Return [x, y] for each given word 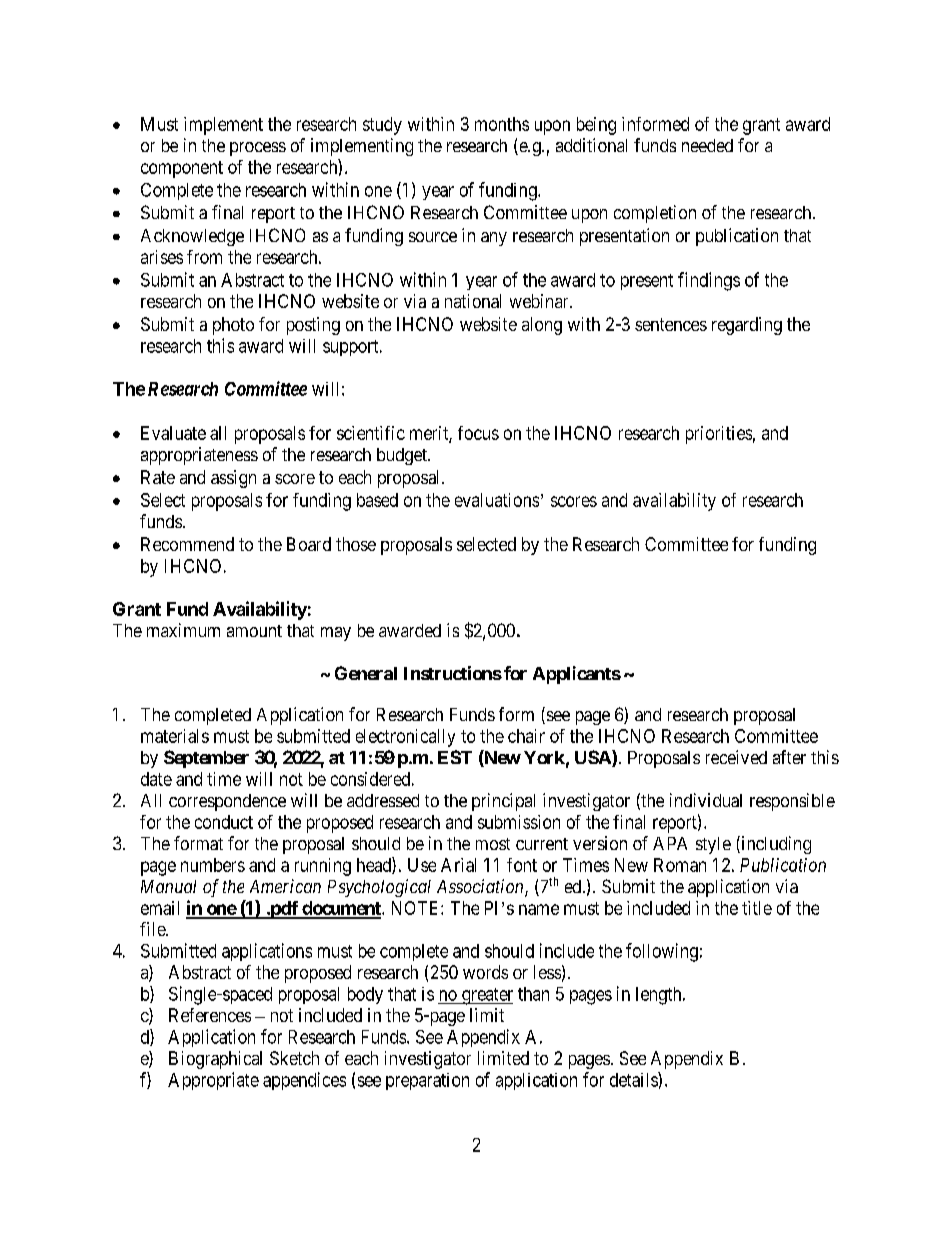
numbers [213, 865]
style [713, 845]
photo [233, 326]
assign [233, 479]
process [258, 149]
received [736, 757]
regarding [747, 326]
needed [707, 145]
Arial [458, 865]
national [473, 301]
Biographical [215, 1060]
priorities [719, 435]
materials [175, 736]
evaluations [497, 500]
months [502, 124]
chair [526, 736]
